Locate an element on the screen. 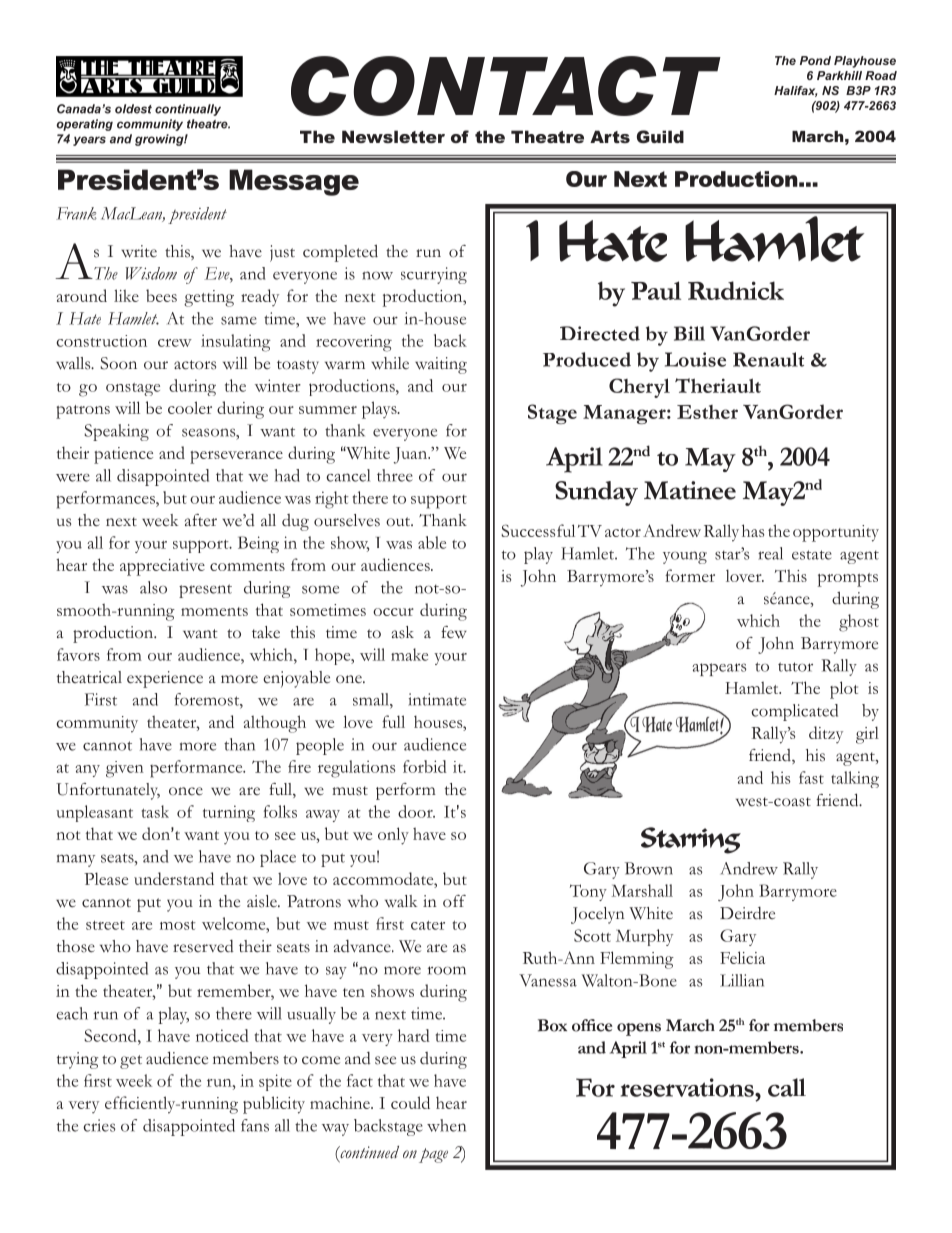  call is located at coordinates (787, 1087).
